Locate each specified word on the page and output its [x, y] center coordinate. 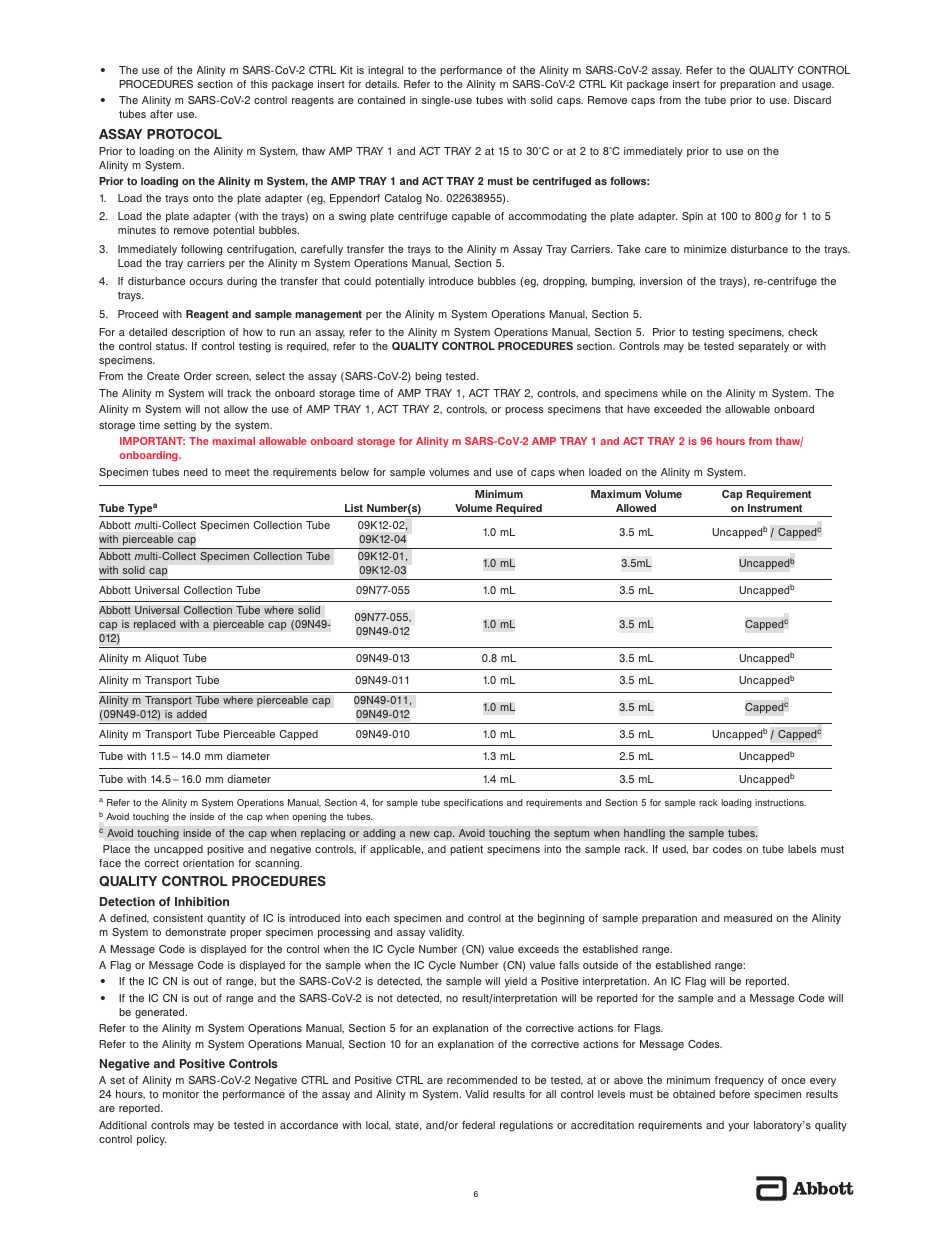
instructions [780, 802]
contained [381, 100]
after [161, 114]
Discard [812, 100]
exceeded [677, 409]
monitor [181, 1094]
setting [180, 426]
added [192, 714]
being [428, 377]
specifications [473, 803]
